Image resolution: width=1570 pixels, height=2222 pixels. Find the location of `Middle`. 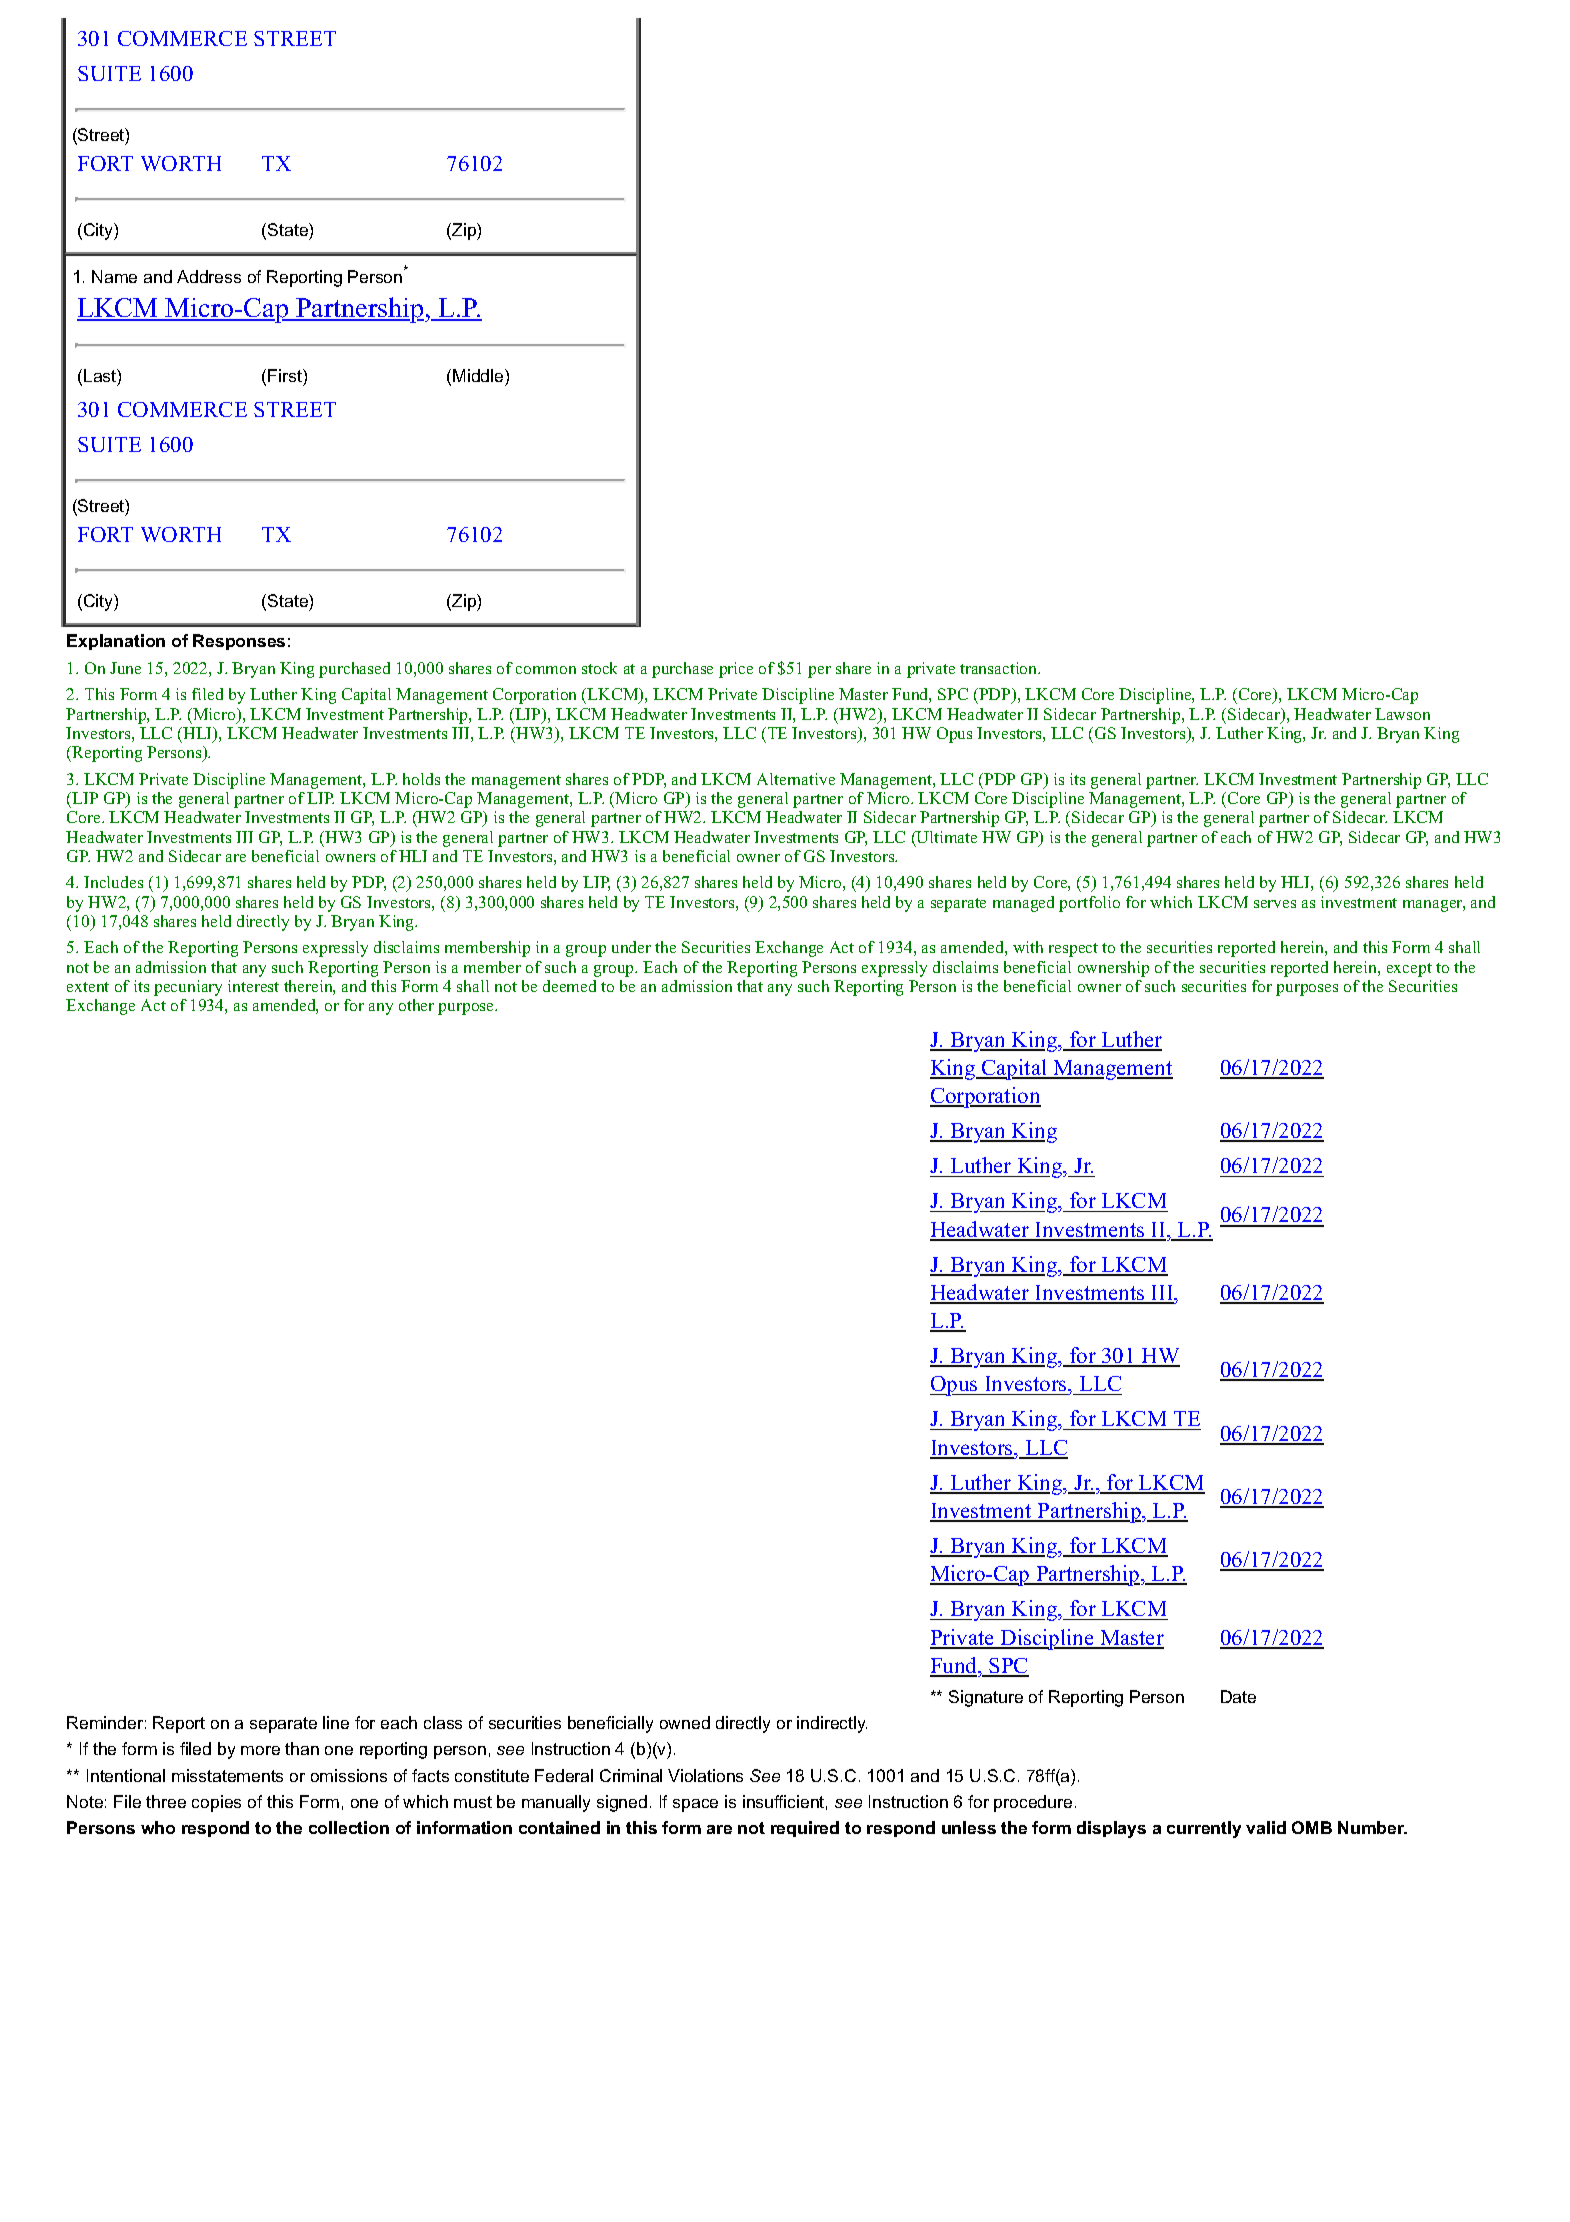

Middle is located at coordinates (479, 375).
